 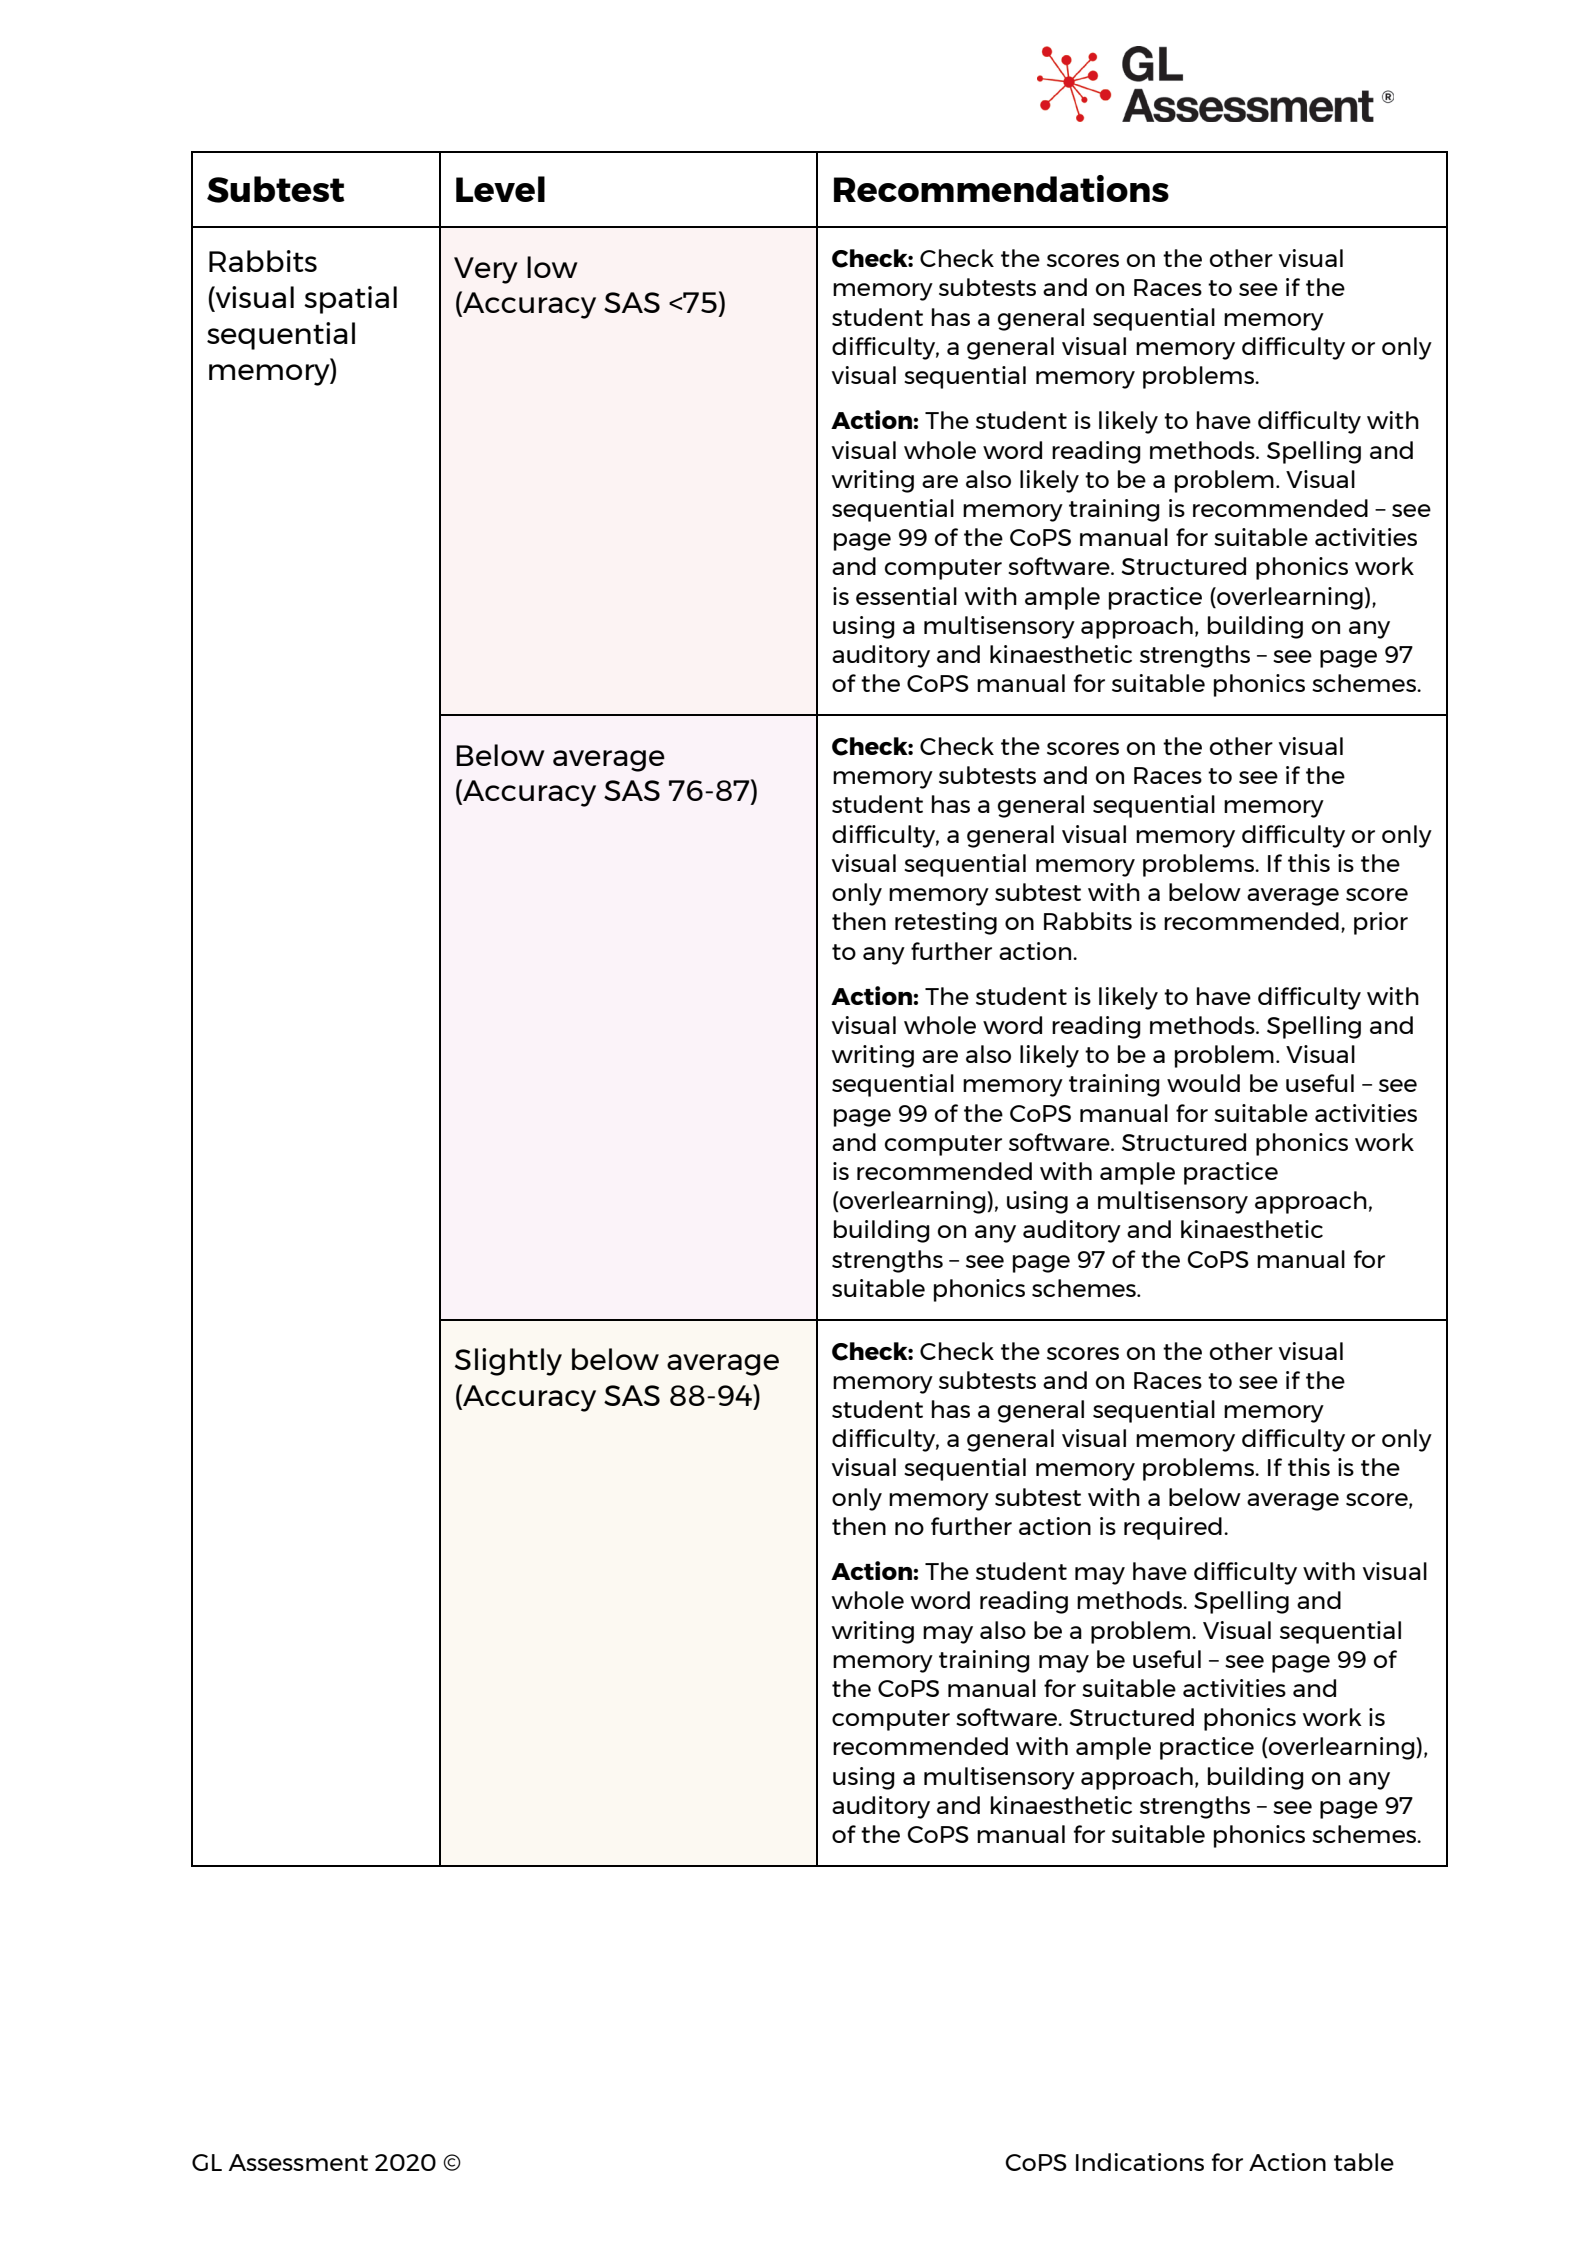 What do you see at coordinates (1203, 1083) in the document?
I see `would` at bounding box center [1203, 1083].
